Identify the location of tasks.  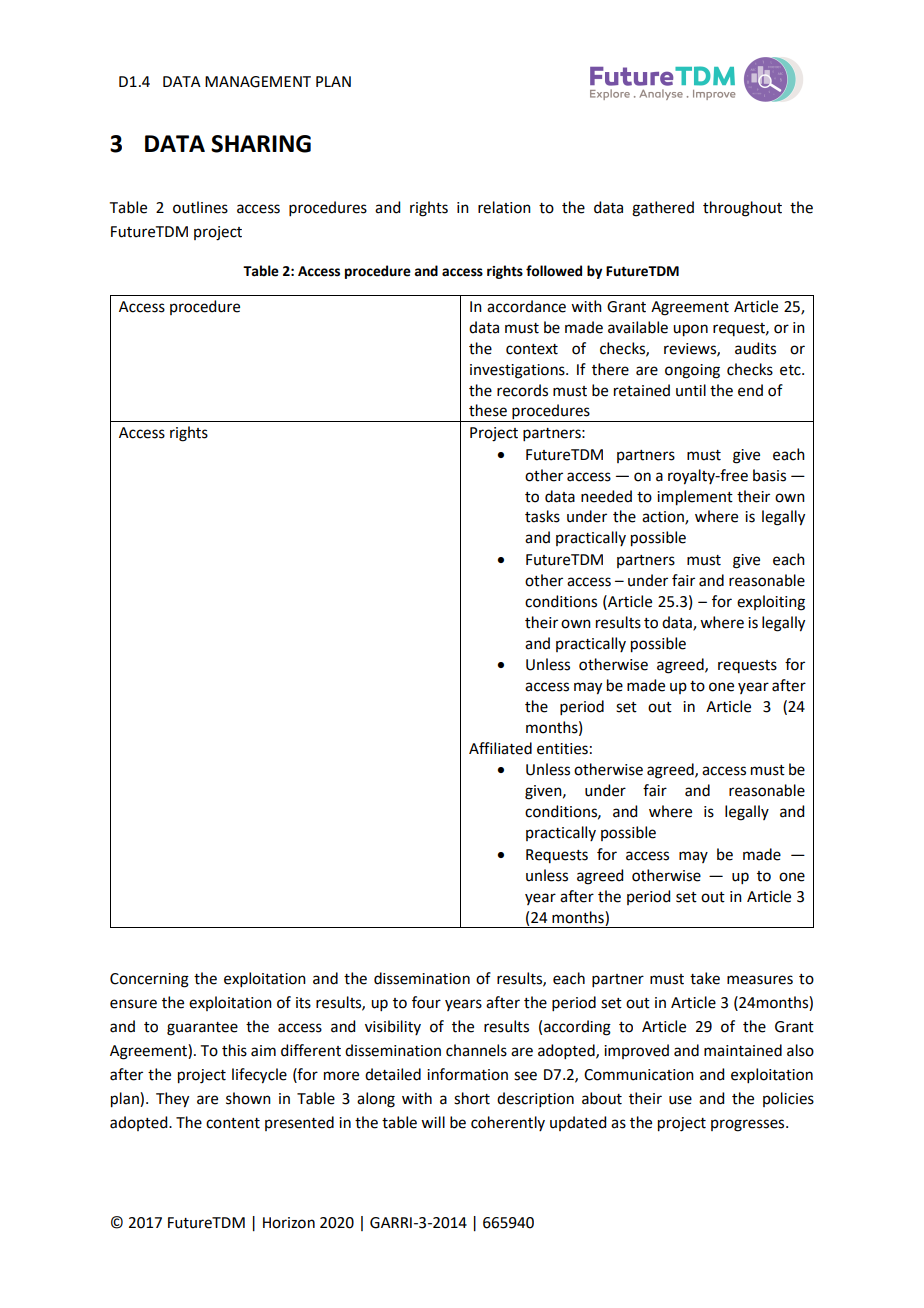
(542, 516).
